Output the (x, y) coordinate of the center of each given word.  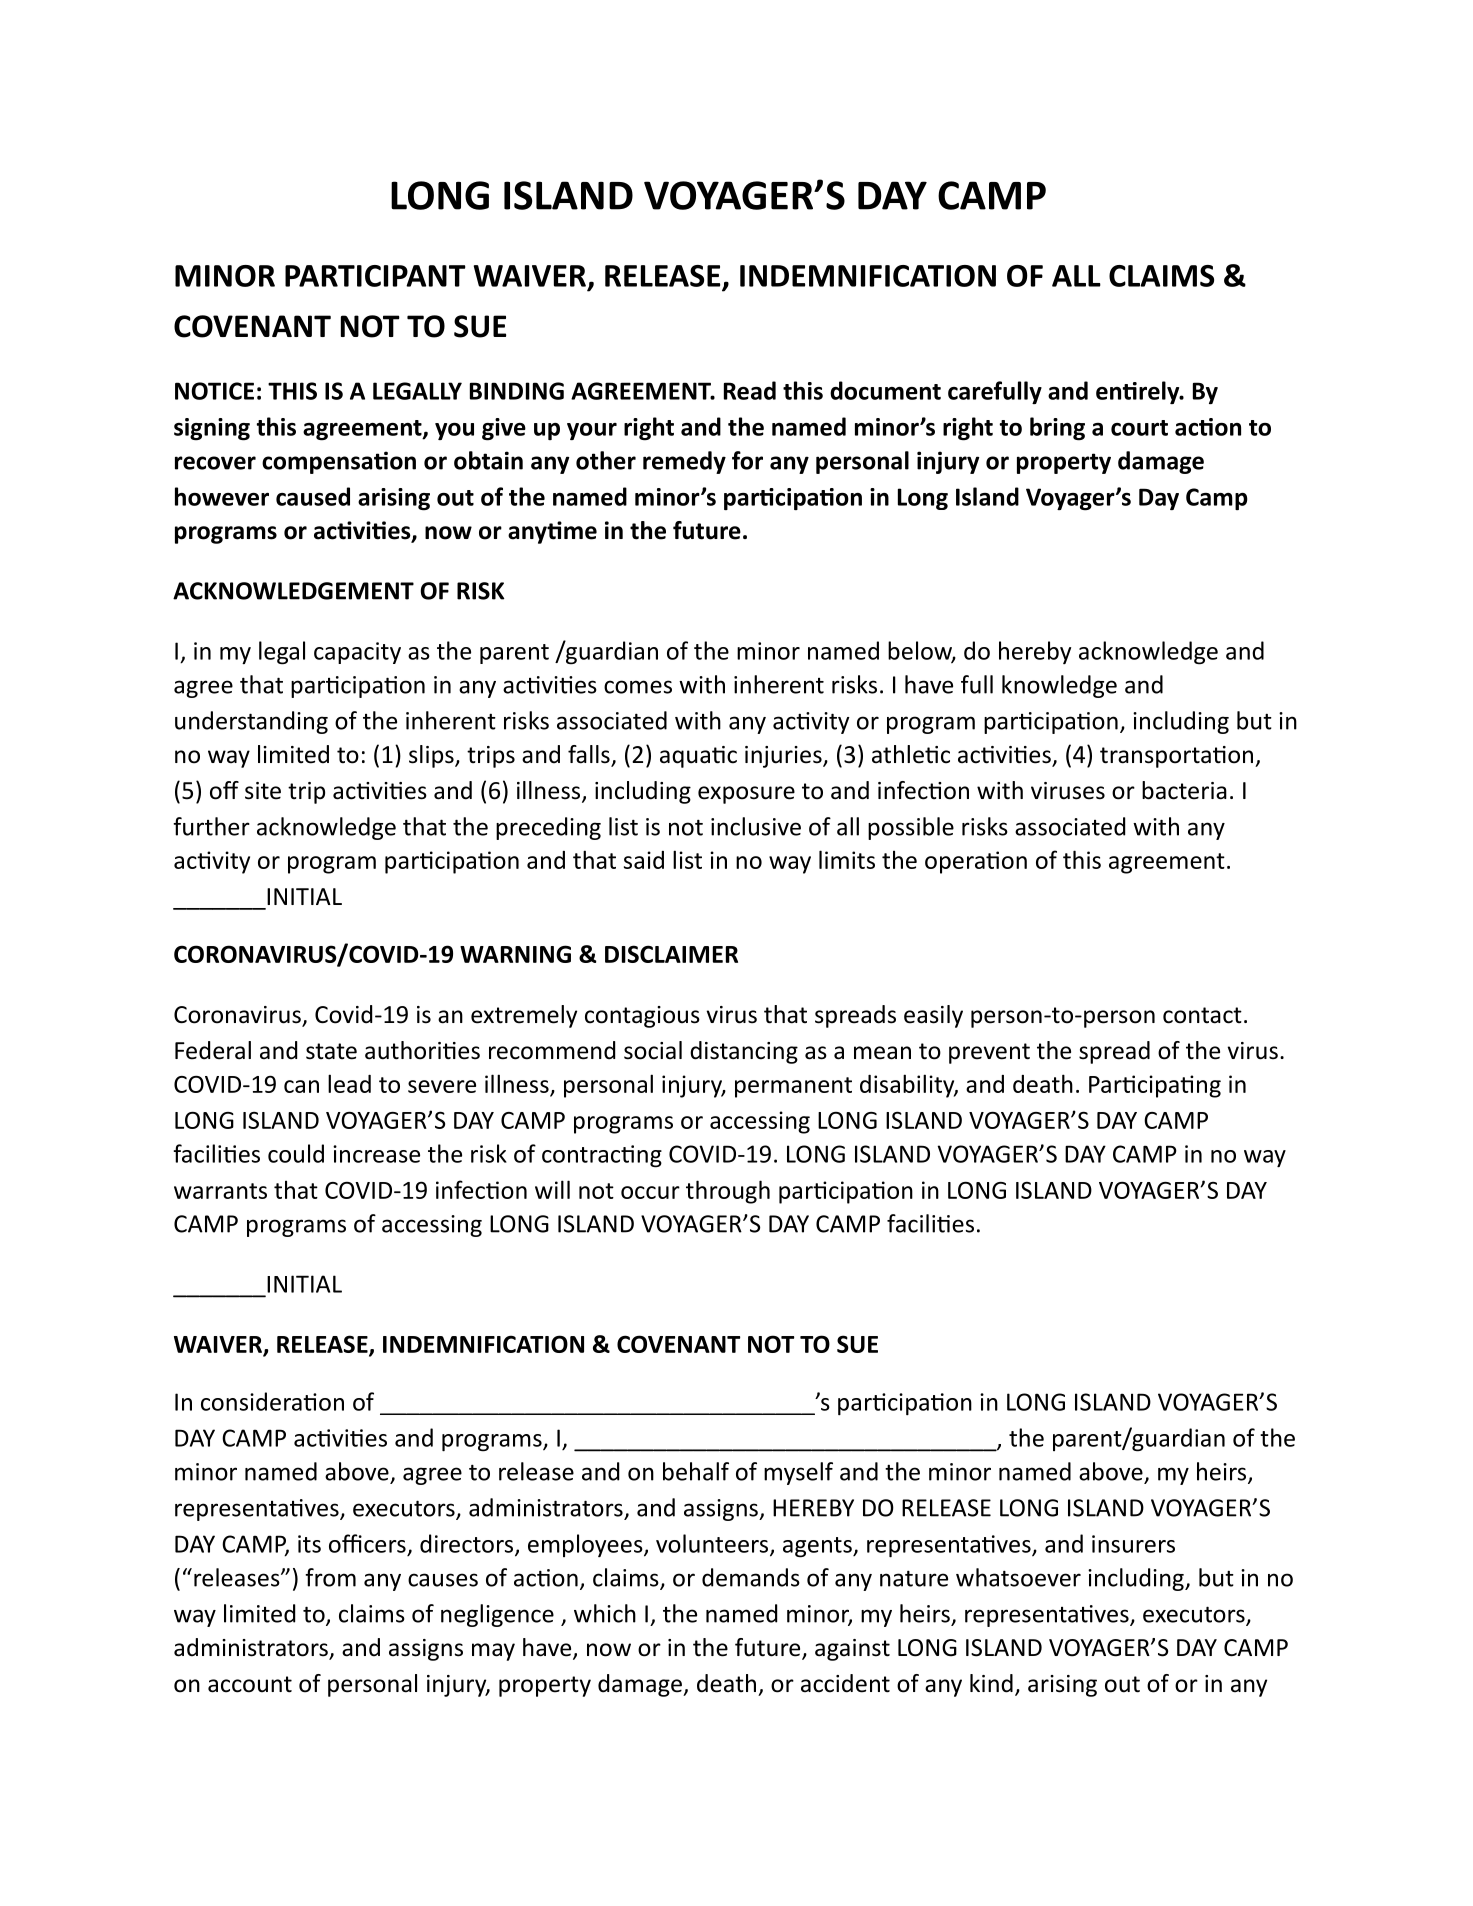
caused (313, 496)
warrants (220, 1191)
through (728, 1192)
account (250, 1684)
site (263, 791)
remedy (684, 462)
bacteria (1184, 790)
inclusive (756, 826)
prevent (989, 1053)
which (605, 1613)
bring (1057, 429)
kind (991, 1683)
